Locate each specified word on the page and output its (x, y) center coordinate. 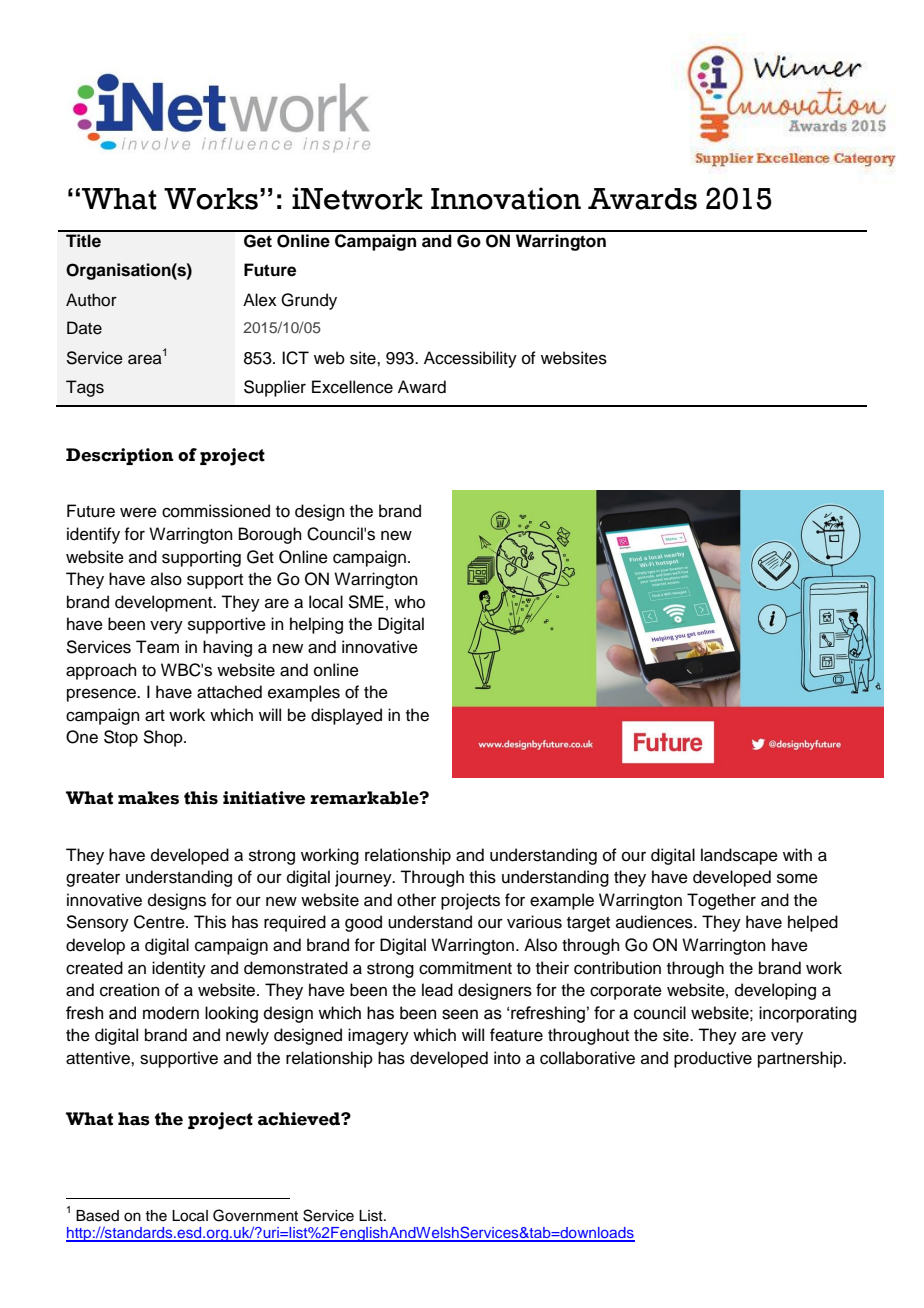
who (409, 602)
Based (97, 1216)
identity (179, 969)
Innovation (506, 198)
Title (83, 241)
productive (713, 1059)
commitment (465, 968)
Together (721, 901)
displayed (346, 716)
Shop (164, 738)
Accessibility (470, 359)
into (507, 1058)
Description (119, 456)
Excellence (352, 387)
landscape (739, 856)
